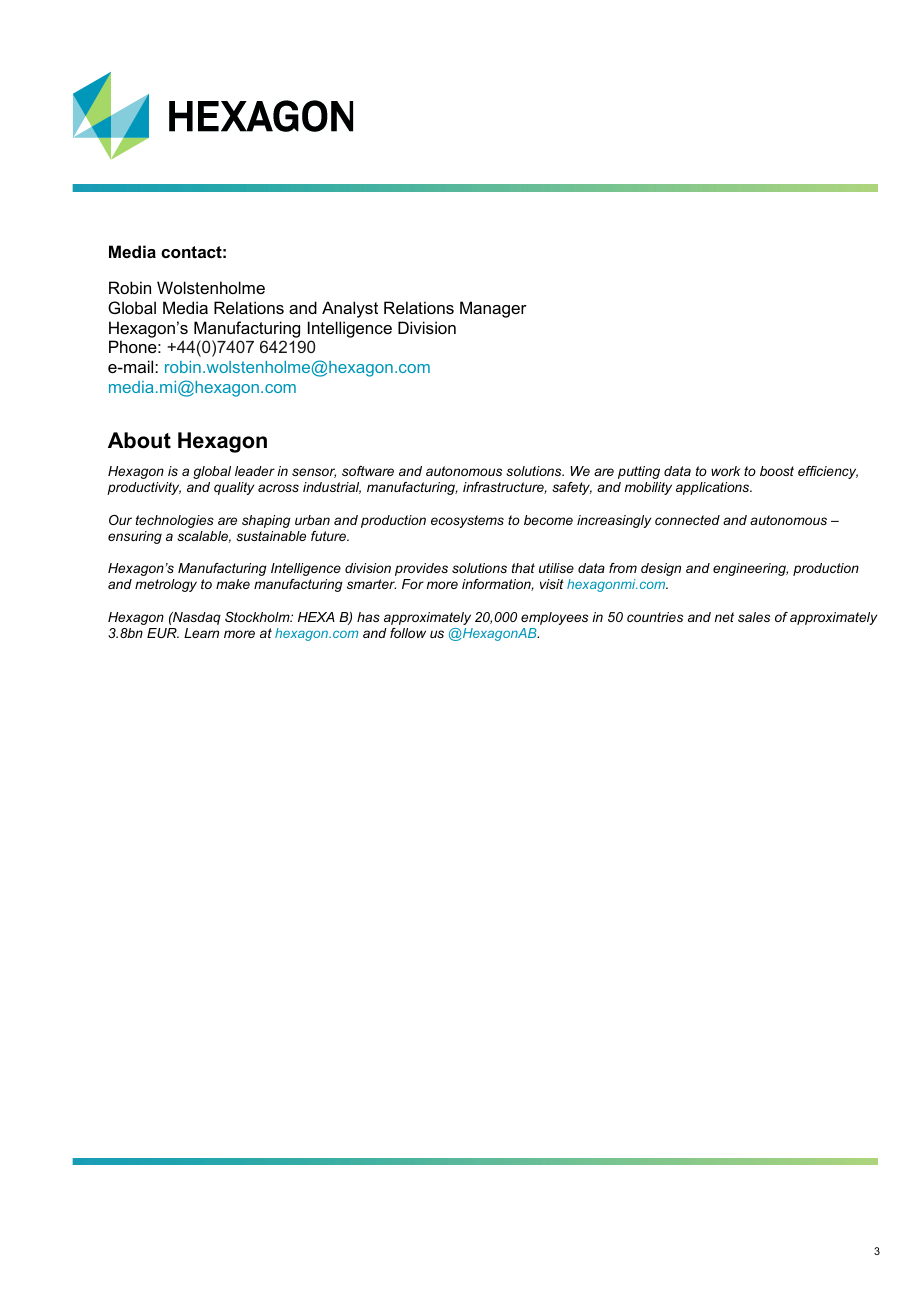 The image size is (924, 1308). What do you see at coordinates (201, 633) in the page?
I see `Learn` at bounding box center [201, 633].
